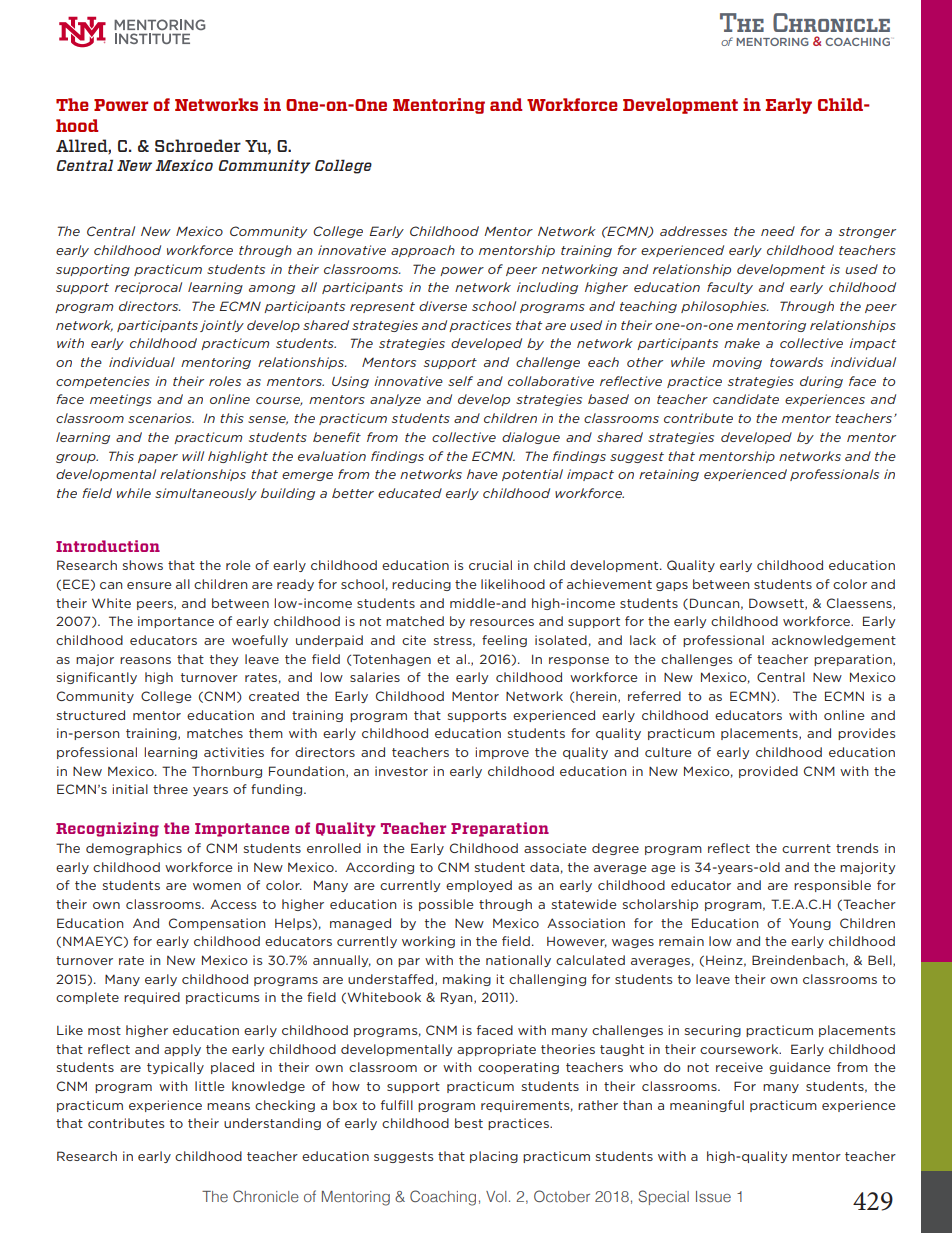 The height and width of the screenshot is (1233, 952). What do you see at coordinates (228, 1106) in the screenshot?
I see `means` at bounding box center [228, 1106].
